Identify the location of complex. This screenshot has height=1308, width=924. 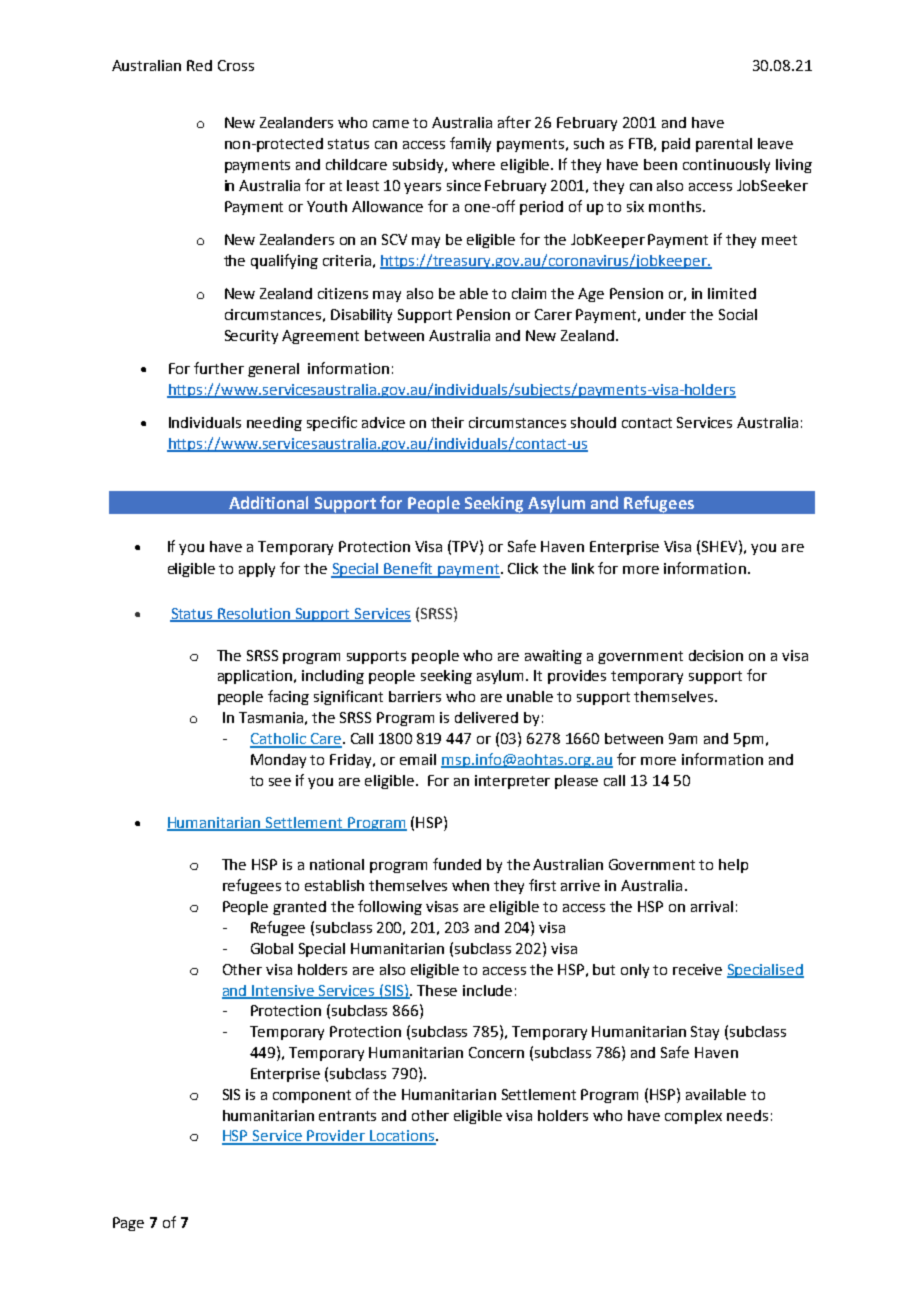
(693, 1117).
